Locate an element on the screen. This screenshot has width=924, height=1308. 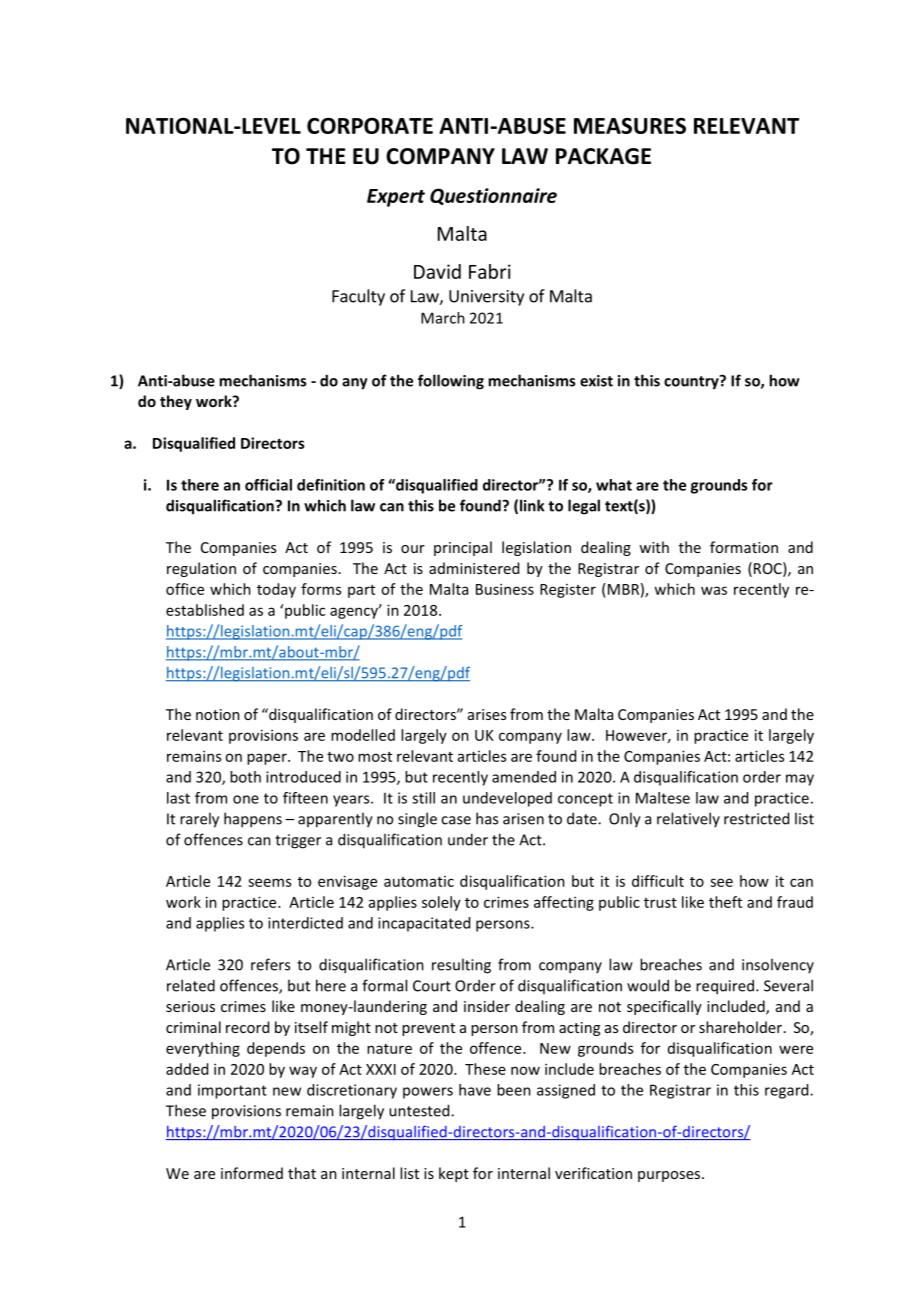
purposes is located at coordinates (670, 1176).
